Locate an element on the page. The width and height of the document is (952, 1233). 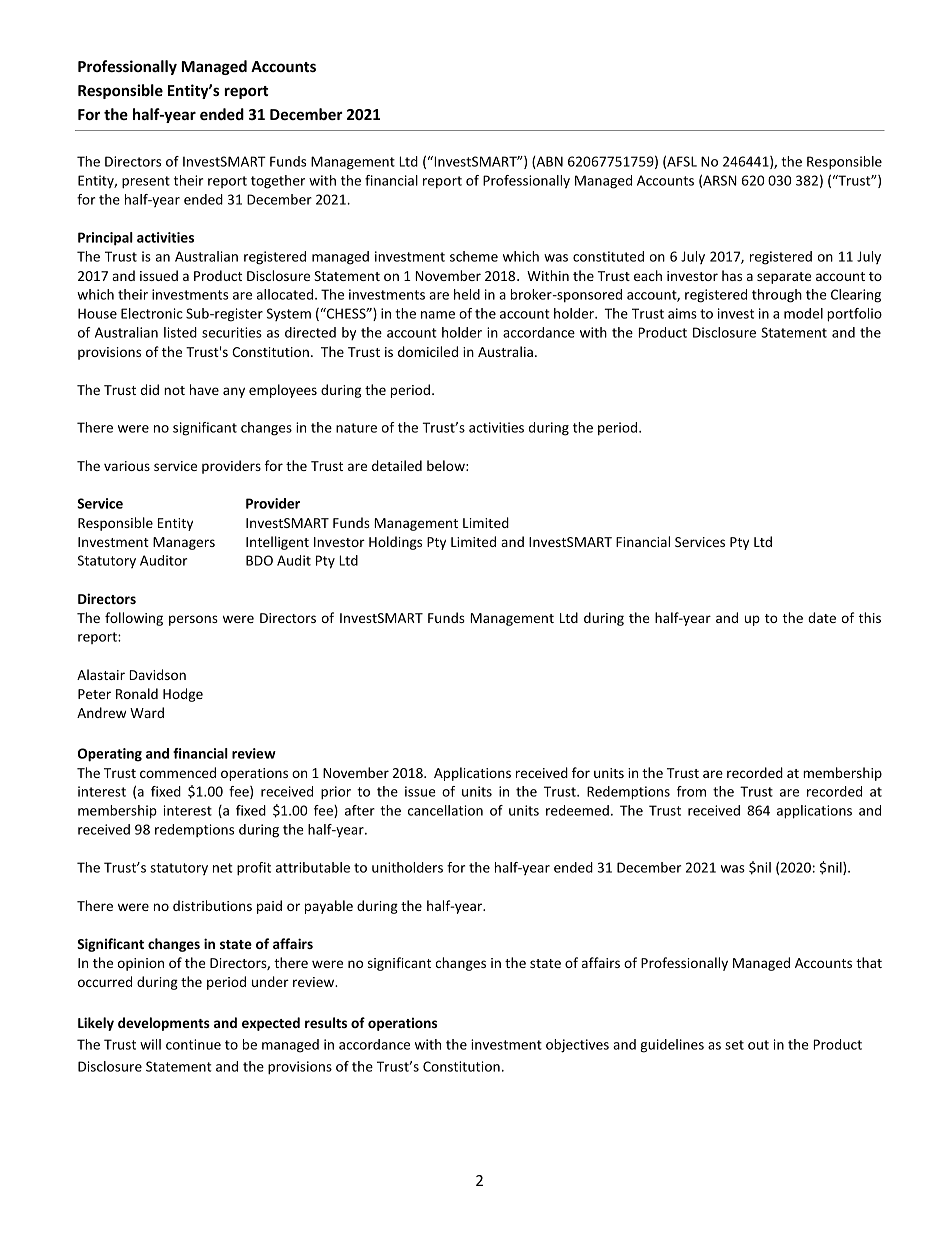
date is located at coordinates (822, 617).
